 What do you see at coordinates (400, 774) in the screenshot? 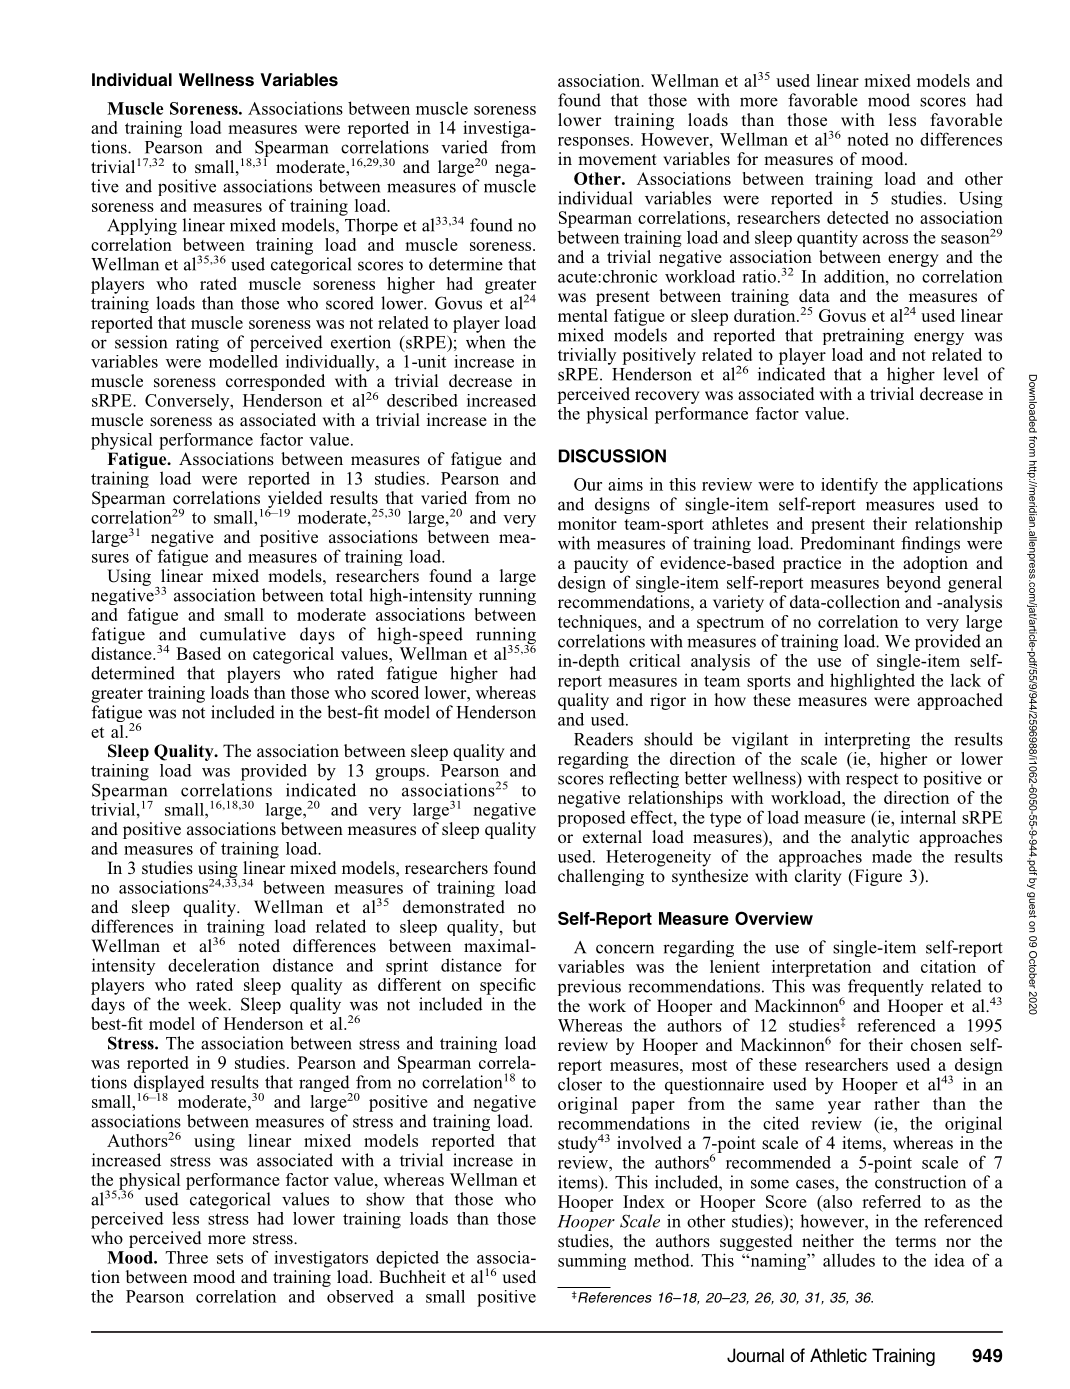
I see `groups` at bounding box center [400, 774].
